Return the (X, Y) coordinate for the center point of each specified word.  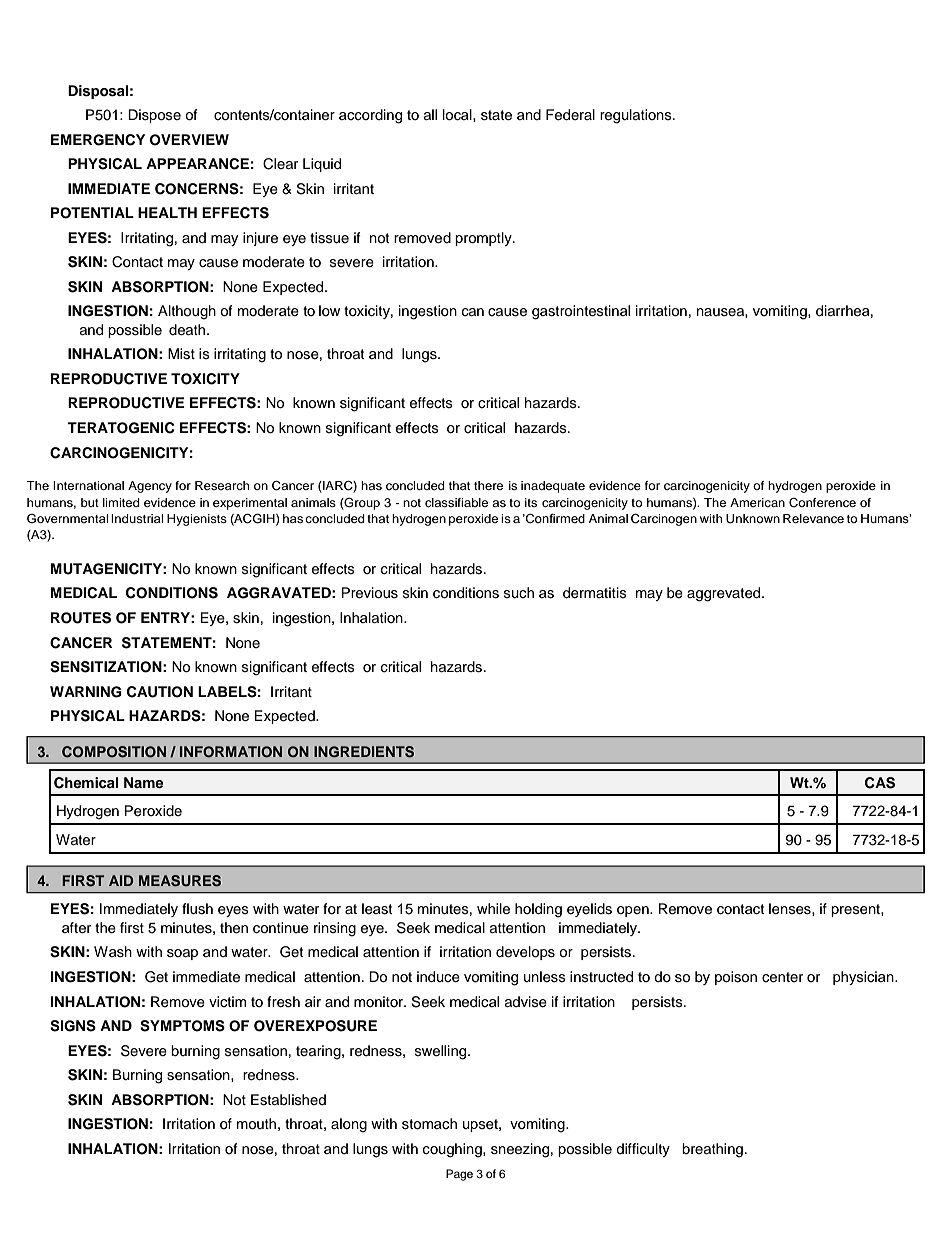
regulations (637, 116)
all (430, 114)
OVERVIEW (189, 140)
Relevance (813, 518)
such (519, 592)
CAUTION (160, 692)
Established (288, 1100)
